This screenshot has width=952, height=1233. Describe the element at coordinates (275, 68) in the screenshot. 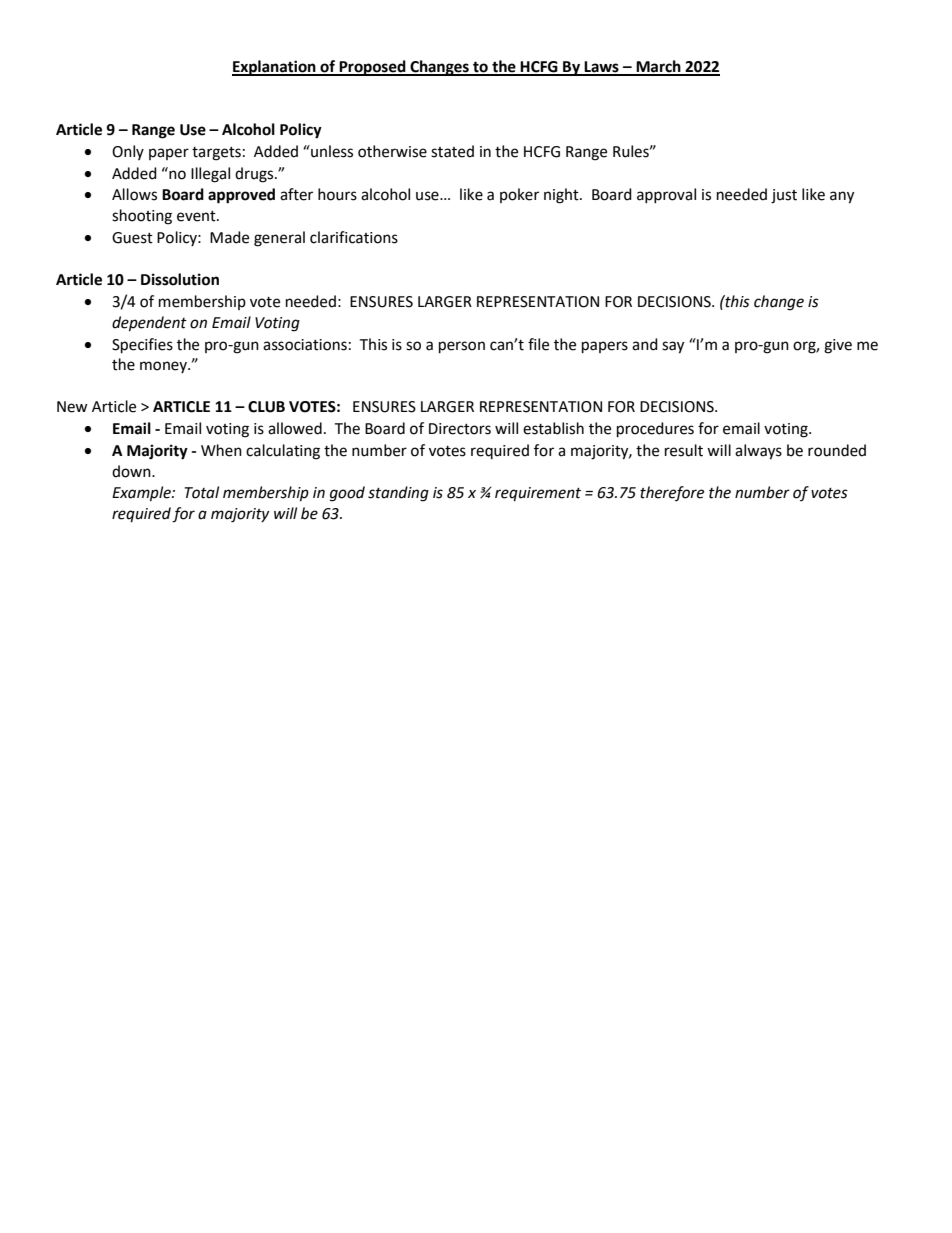

I see `Explanation` at that location.
